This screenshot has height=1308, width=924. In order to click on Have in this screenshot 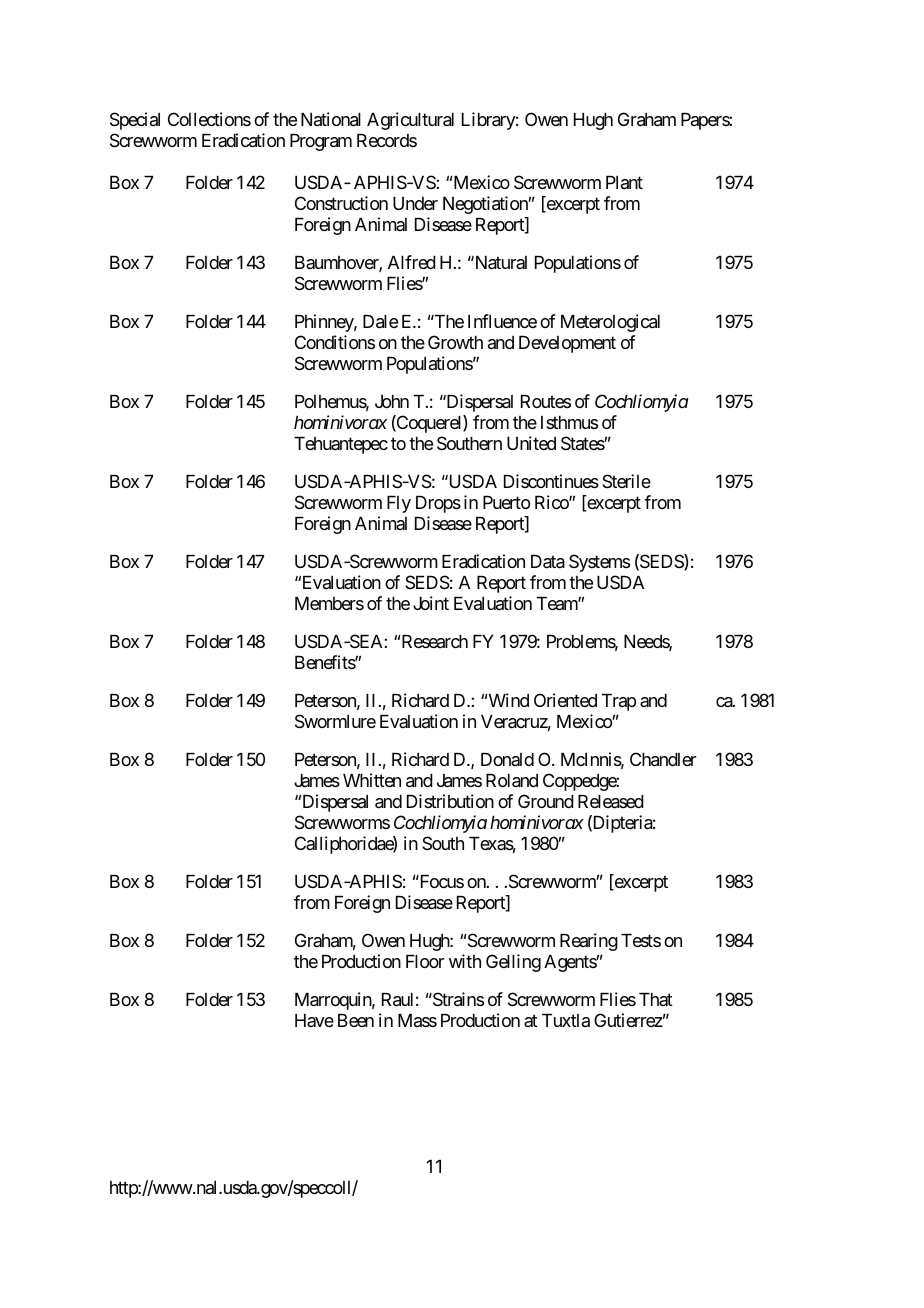, I will do `click(314, 1020)`.
